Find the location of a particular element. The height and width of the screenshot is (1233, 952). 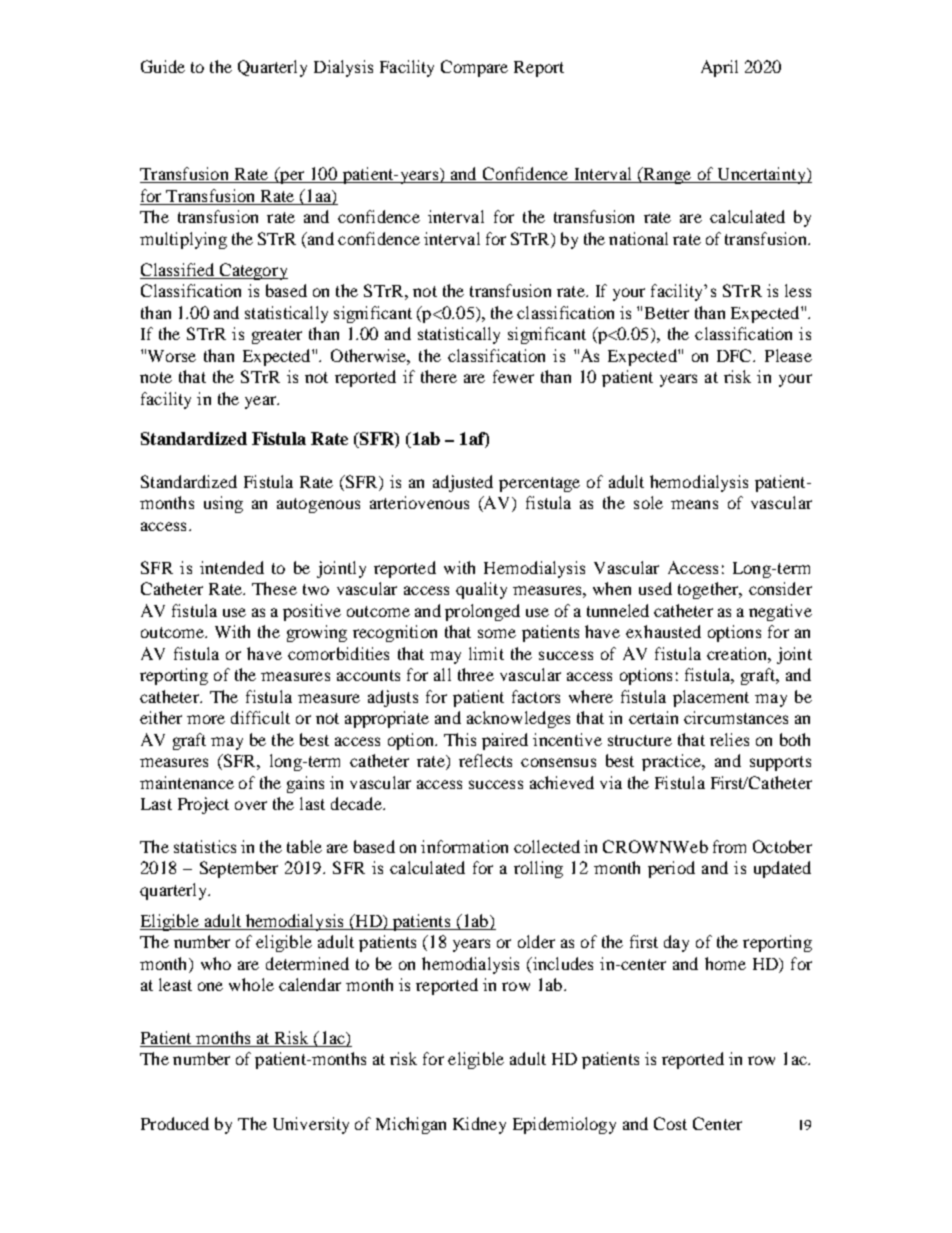

Produced is located at coordinates (175, 1123).
